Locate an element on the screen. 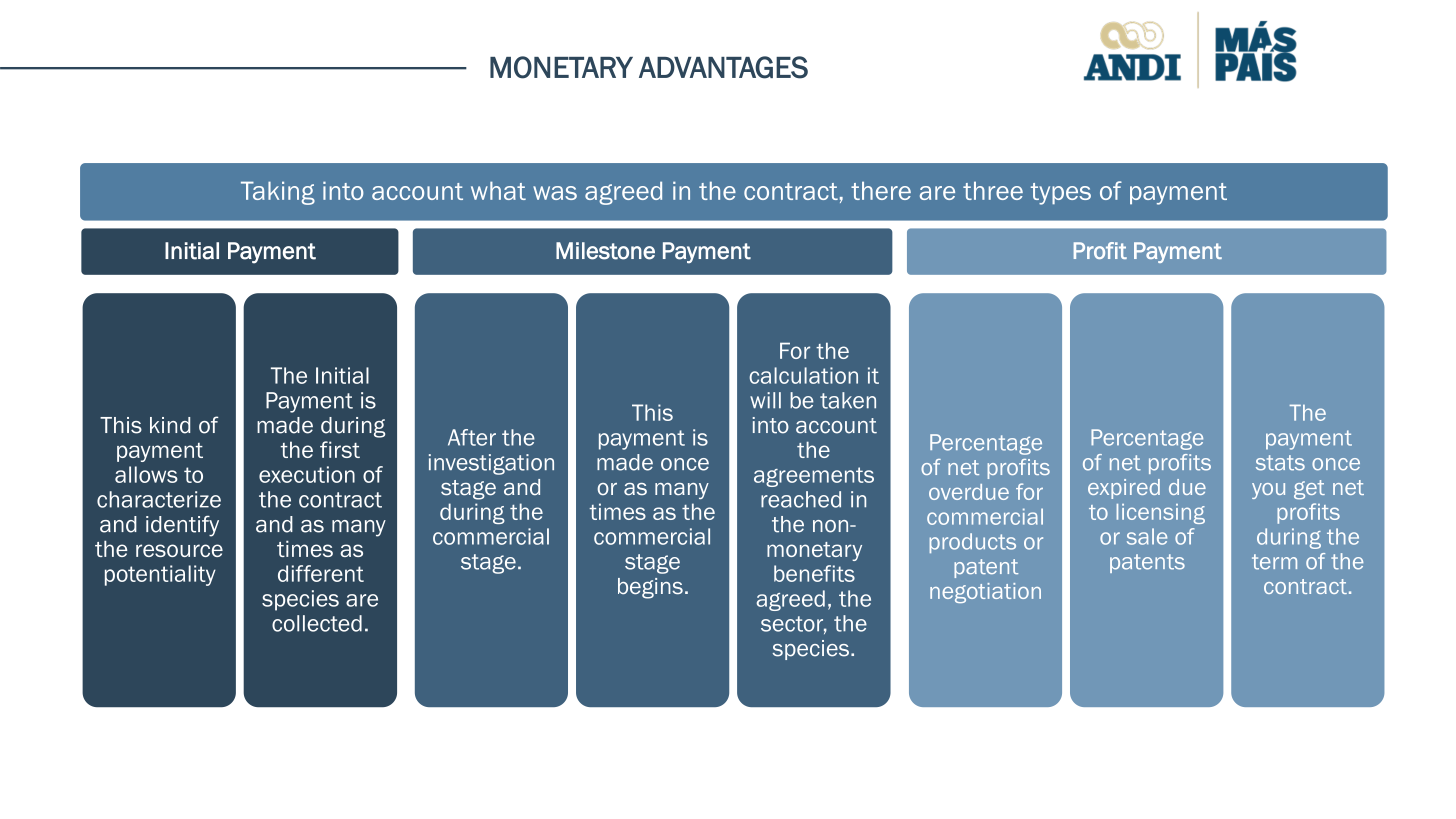  three is located at coordinates (993, 190).
